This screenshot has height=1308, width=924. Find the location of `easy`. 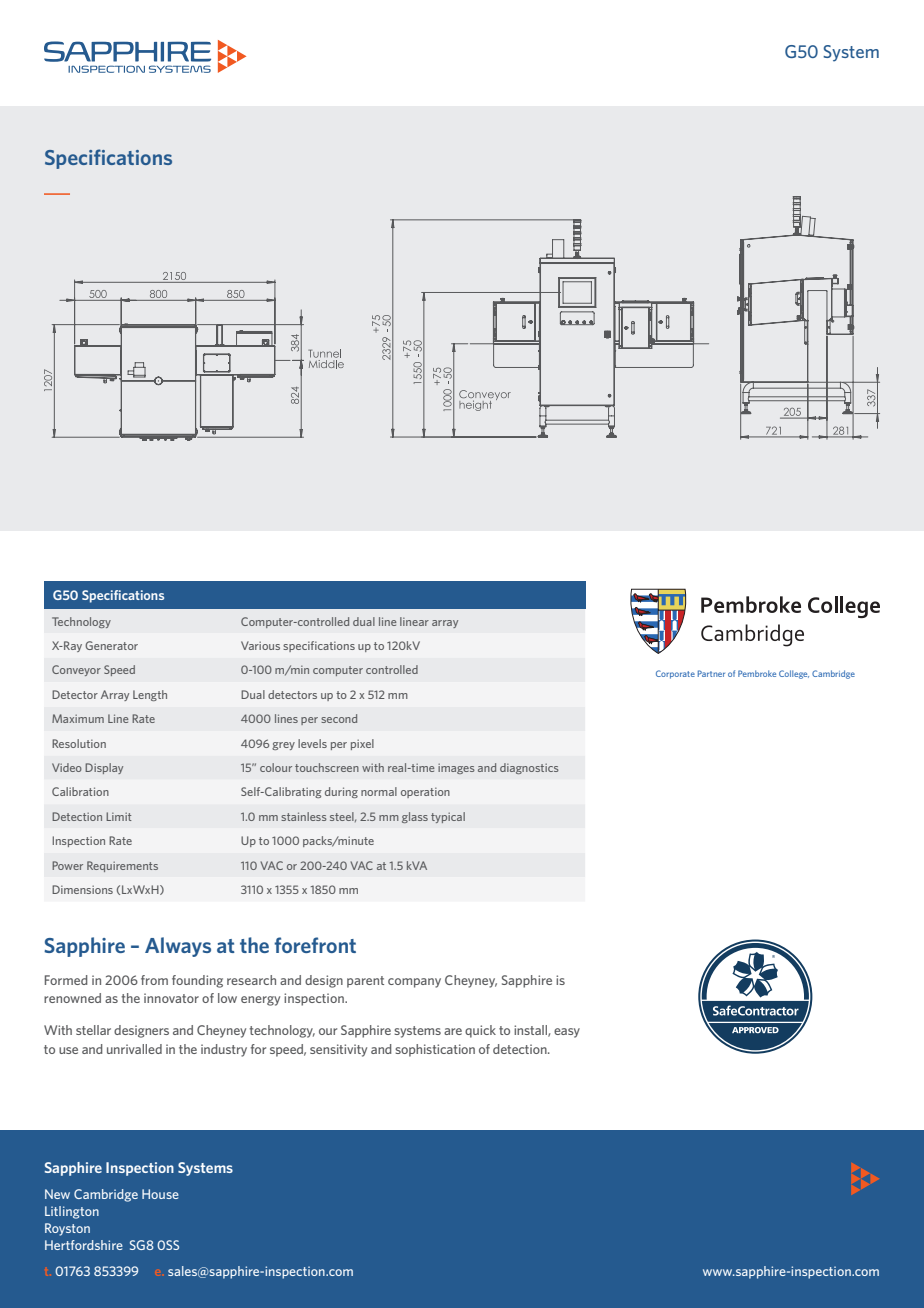

easy is located at coordinates (567, 1033).
